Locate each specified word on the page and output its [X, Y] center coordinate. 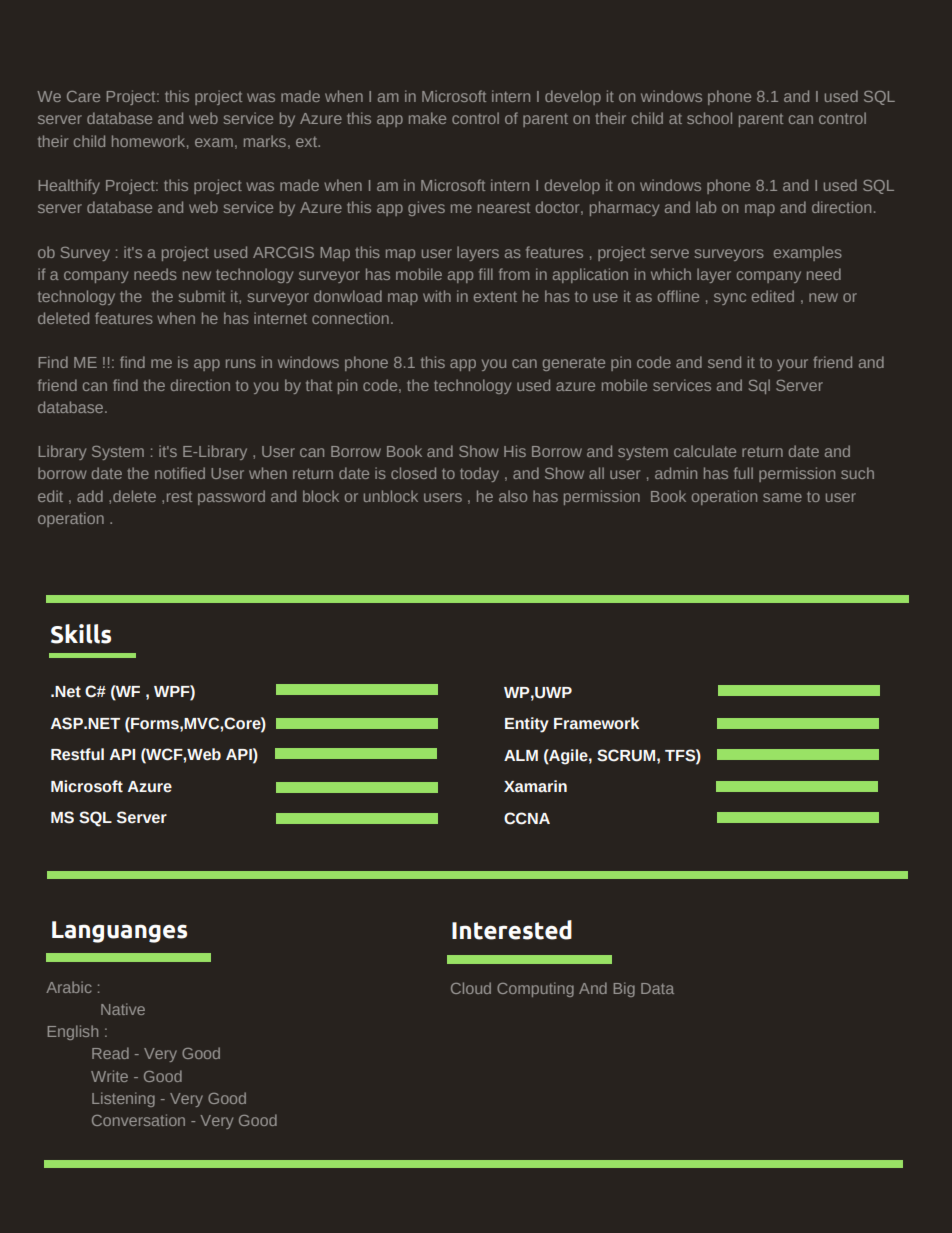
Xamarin [535, 786]
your [792, 365]
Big [624, 989]
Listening [123, 1099]
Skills [81, 634]
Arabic [69, 987]
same [782, 497]
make [427, 118]
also [513, 496]
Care [83, 96]
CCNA [527, 818]
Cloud [471, 988]
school [709, 118]
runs [241, 363]
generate [574, 364]
